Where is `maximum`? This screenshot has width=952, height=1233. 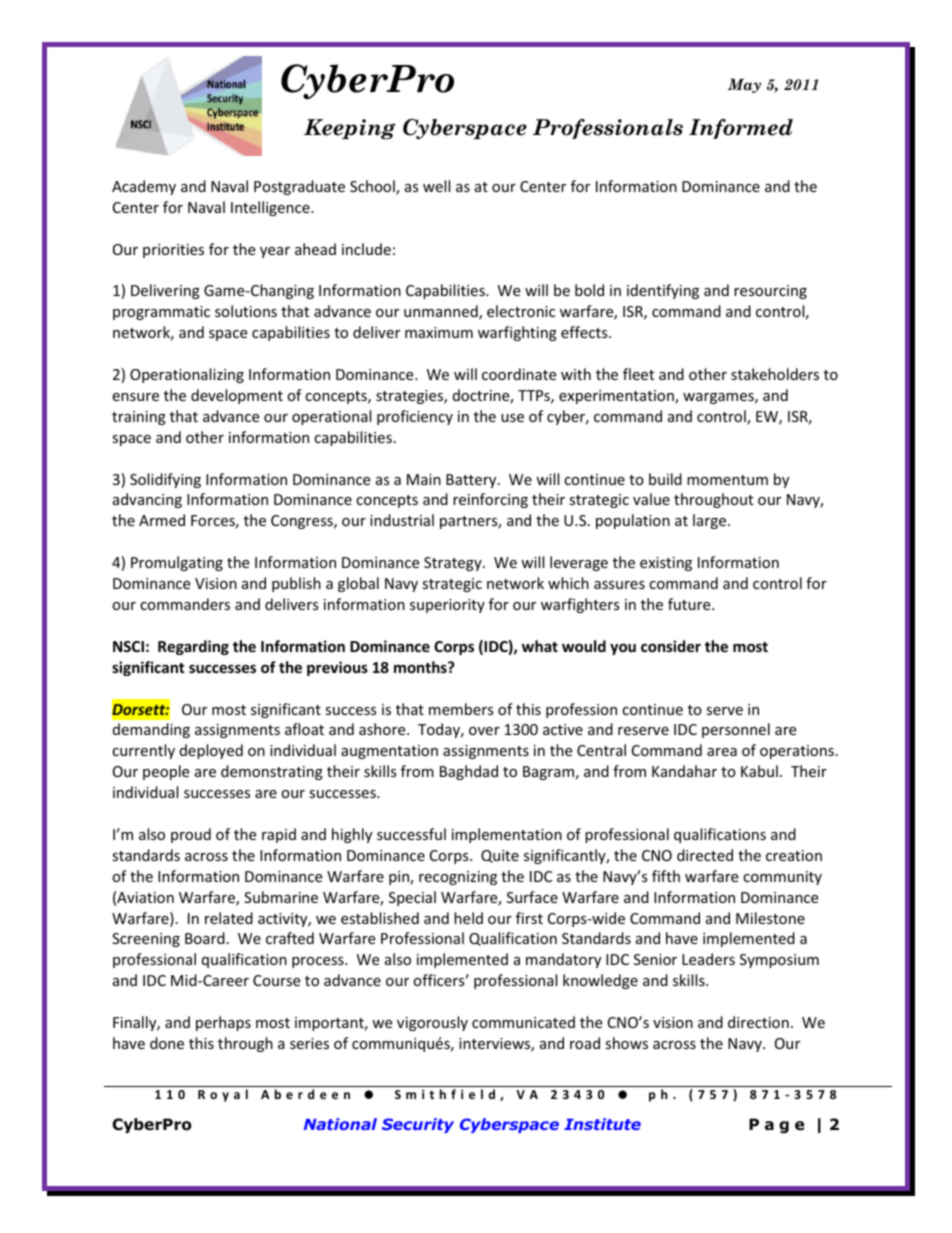
maximum is located at coordinates (439, 332).
